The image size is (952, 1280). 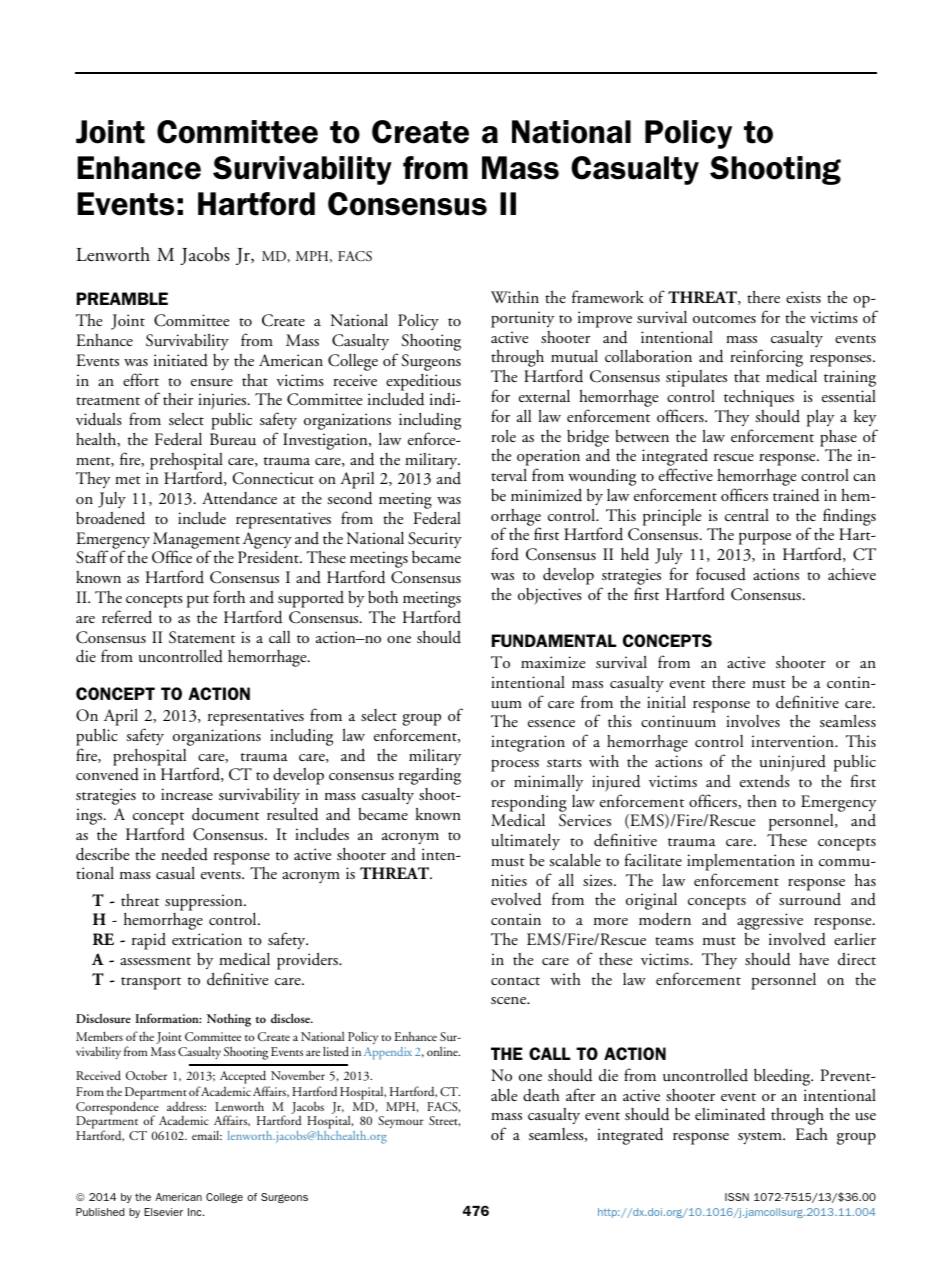 I want to click on ISSN, so click(x=737, y=1197).
